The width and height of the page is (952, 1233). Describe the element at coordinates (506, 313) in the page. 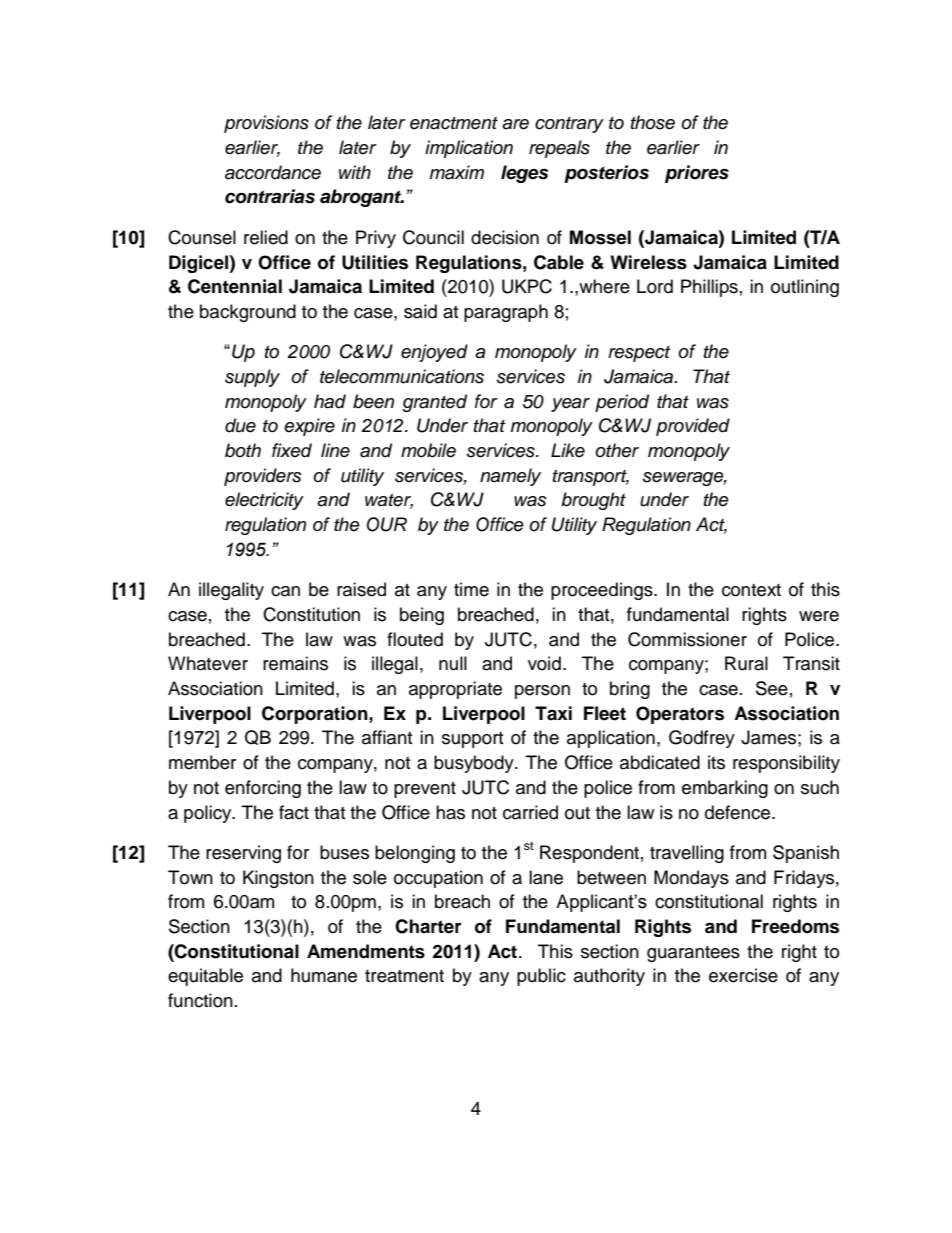

I see `paragraph` at that location.
